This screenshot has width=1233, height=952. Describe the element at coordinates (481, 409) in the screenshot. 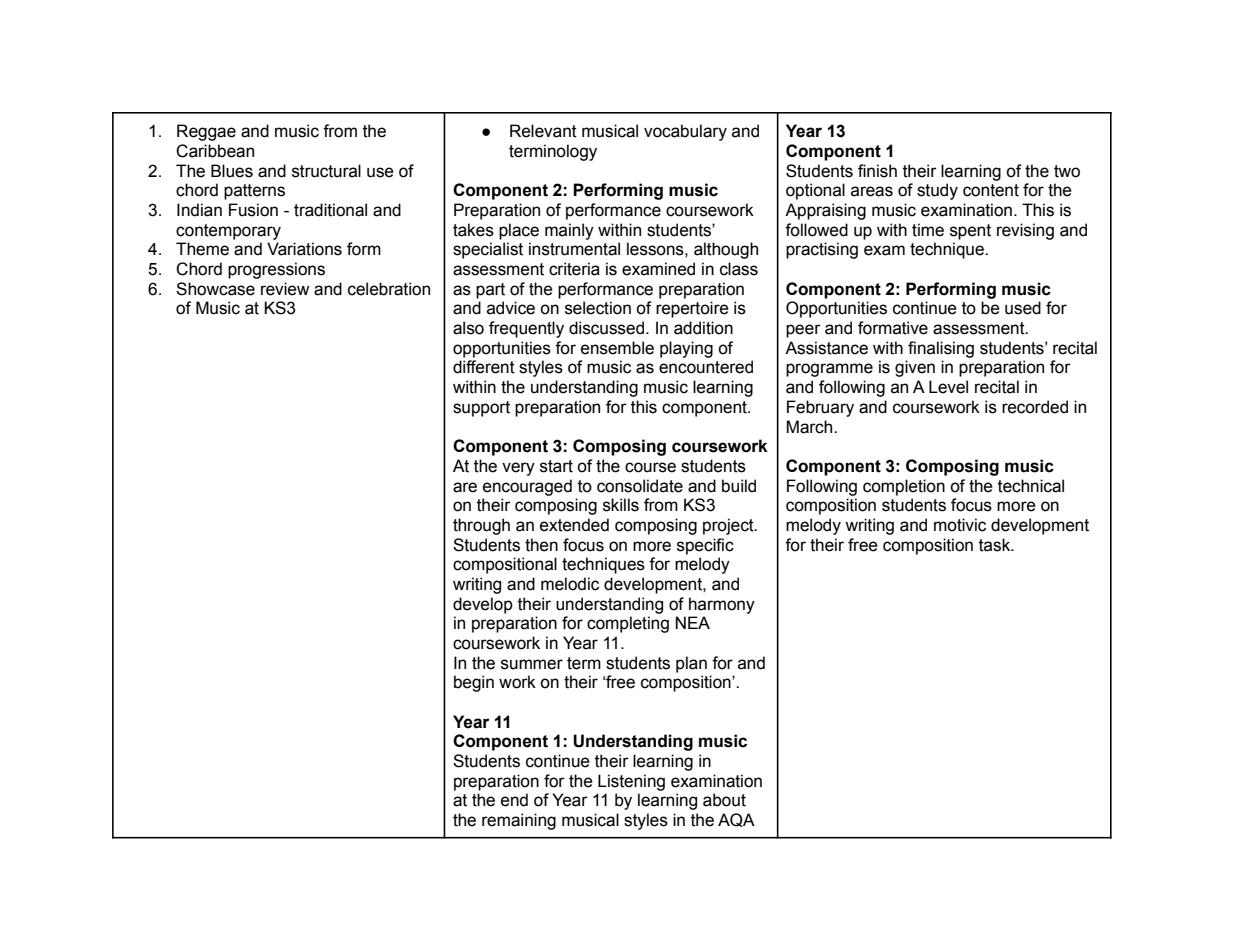

I see `support` at that location.
